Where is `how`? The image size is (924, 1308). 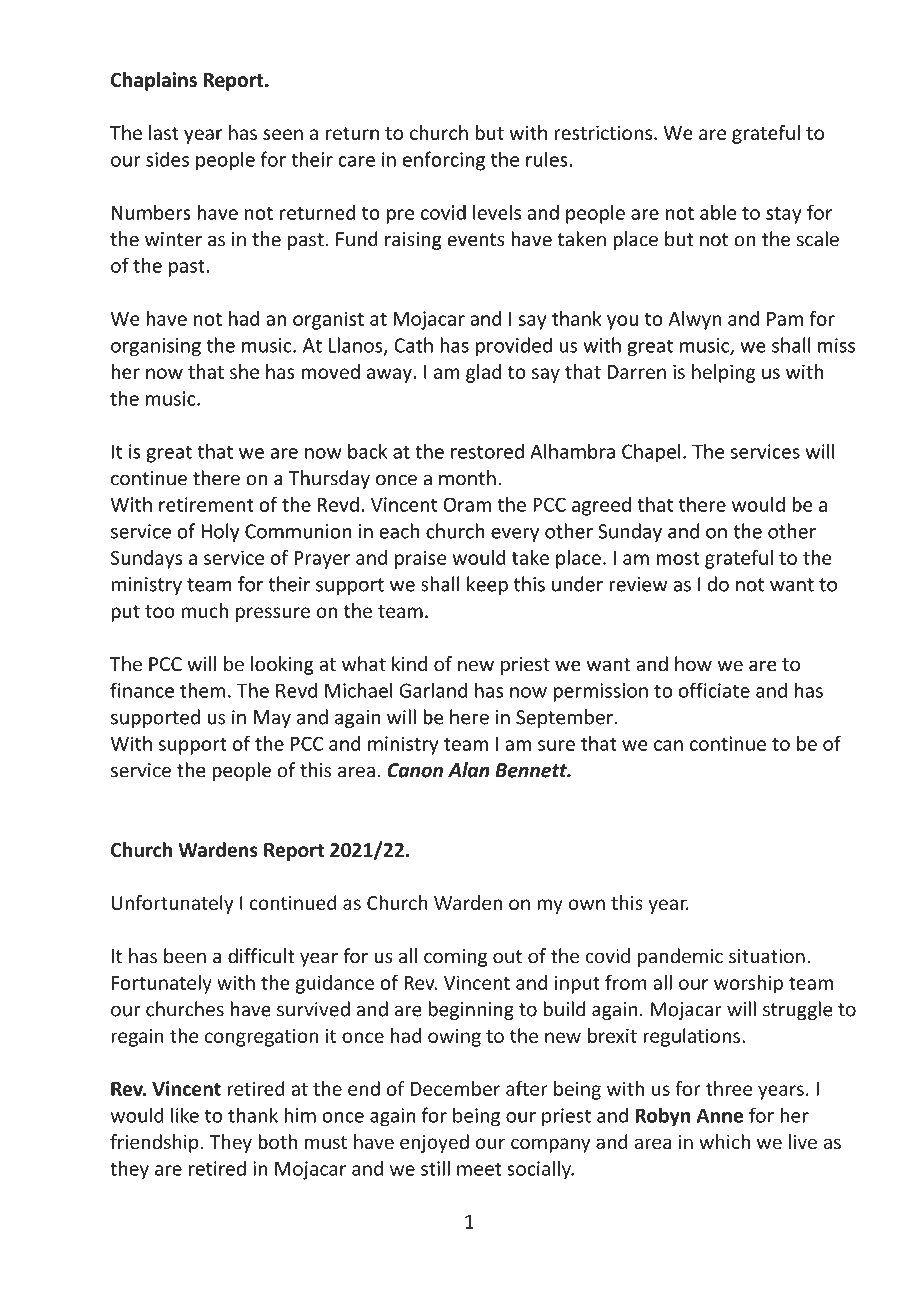
how is located at coordinates (693, 664).
